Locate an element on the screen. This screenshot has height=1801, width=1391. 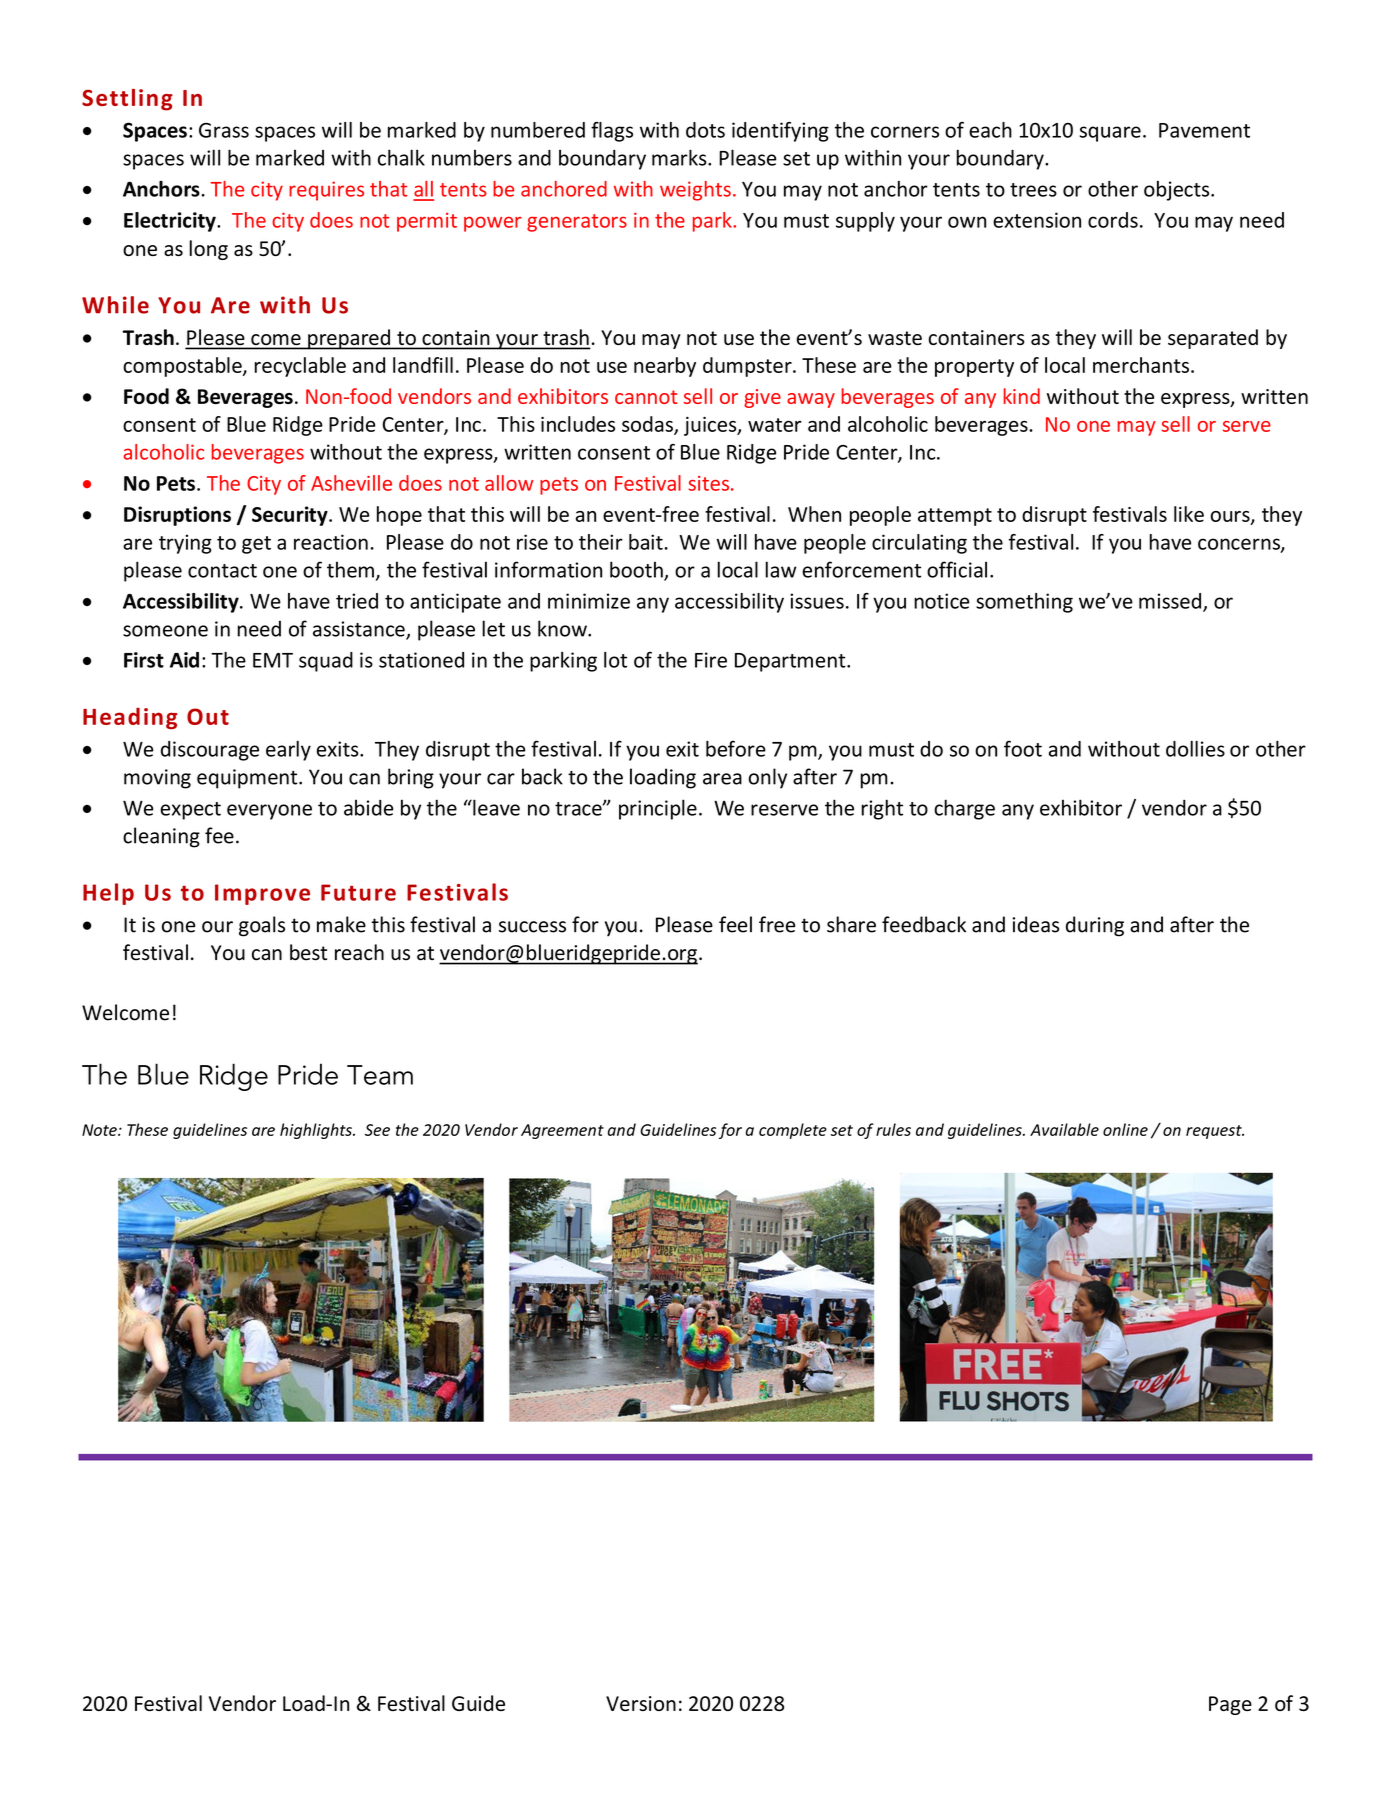
during is located at coordinates (1095, 926).
